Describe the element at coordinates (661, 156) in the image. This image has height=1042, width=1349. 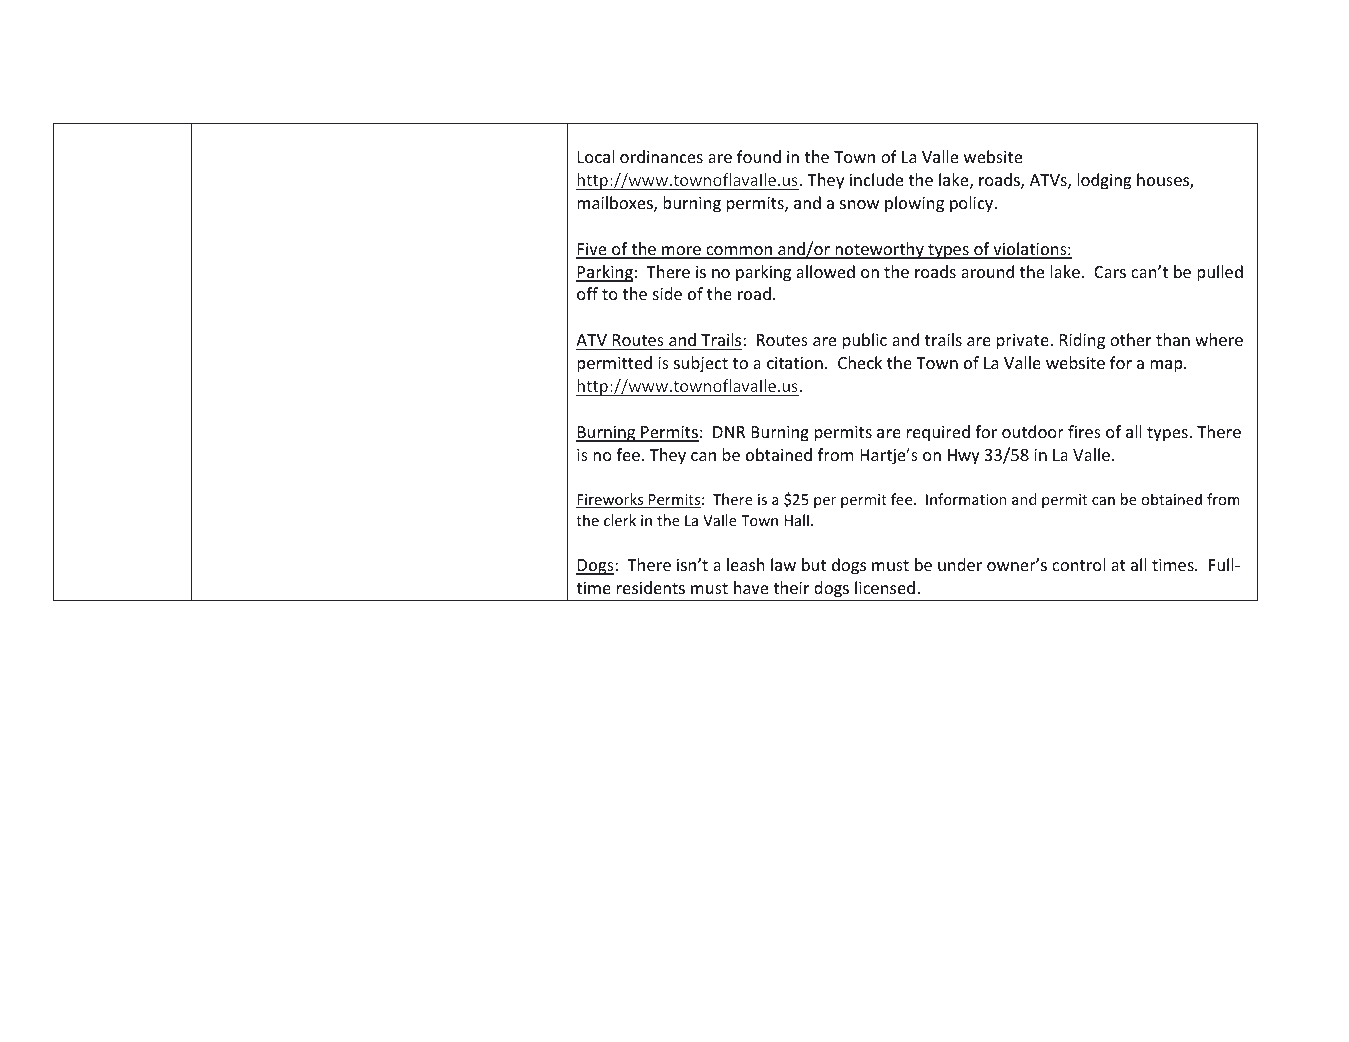
I see `ordinances` at that location.
